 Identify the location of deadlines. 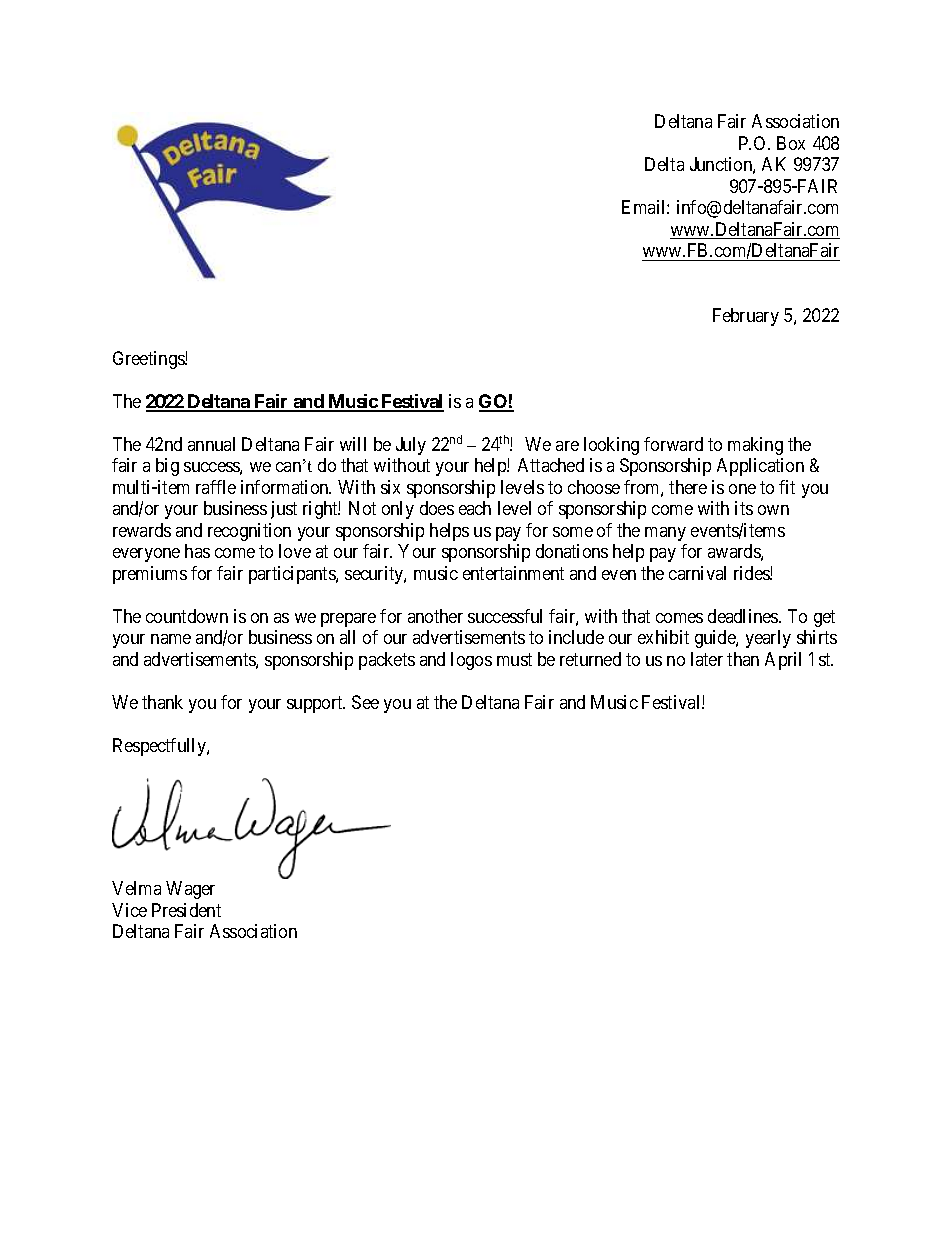
(744, 616).
